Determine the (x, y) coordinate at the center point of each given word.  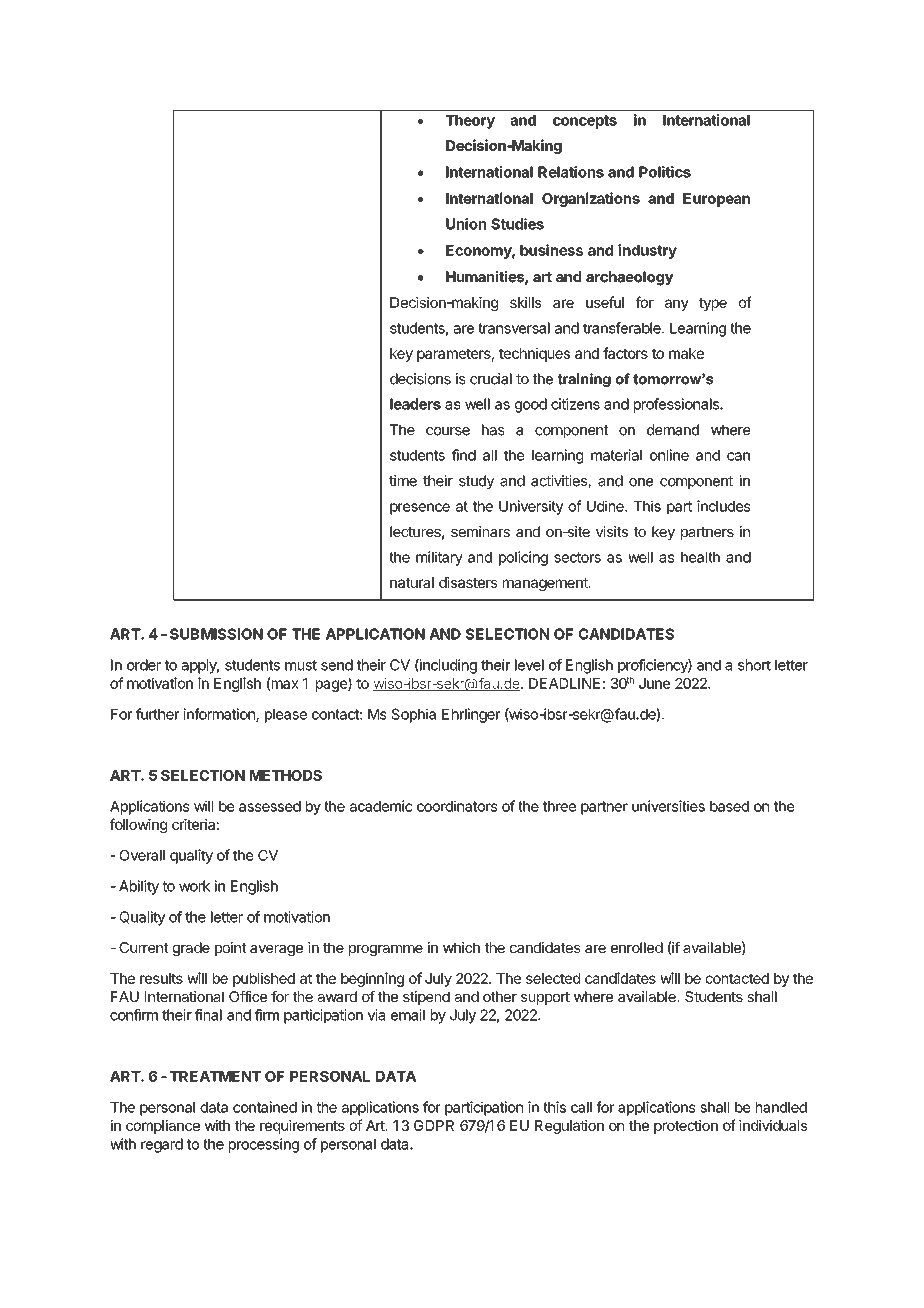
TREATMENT (215, 1076)
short (754, 665)
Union (466, 224)
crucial (491, 379)
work (195, 886)
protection (686, 1127)
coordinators (457, 806)
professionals (677, 405)
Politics (665, 172)
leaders (415, 404)
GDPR (434, 1125)
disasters (468, 582)
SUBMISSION (216, 634)
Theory (470, 122)
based (729, 806)
